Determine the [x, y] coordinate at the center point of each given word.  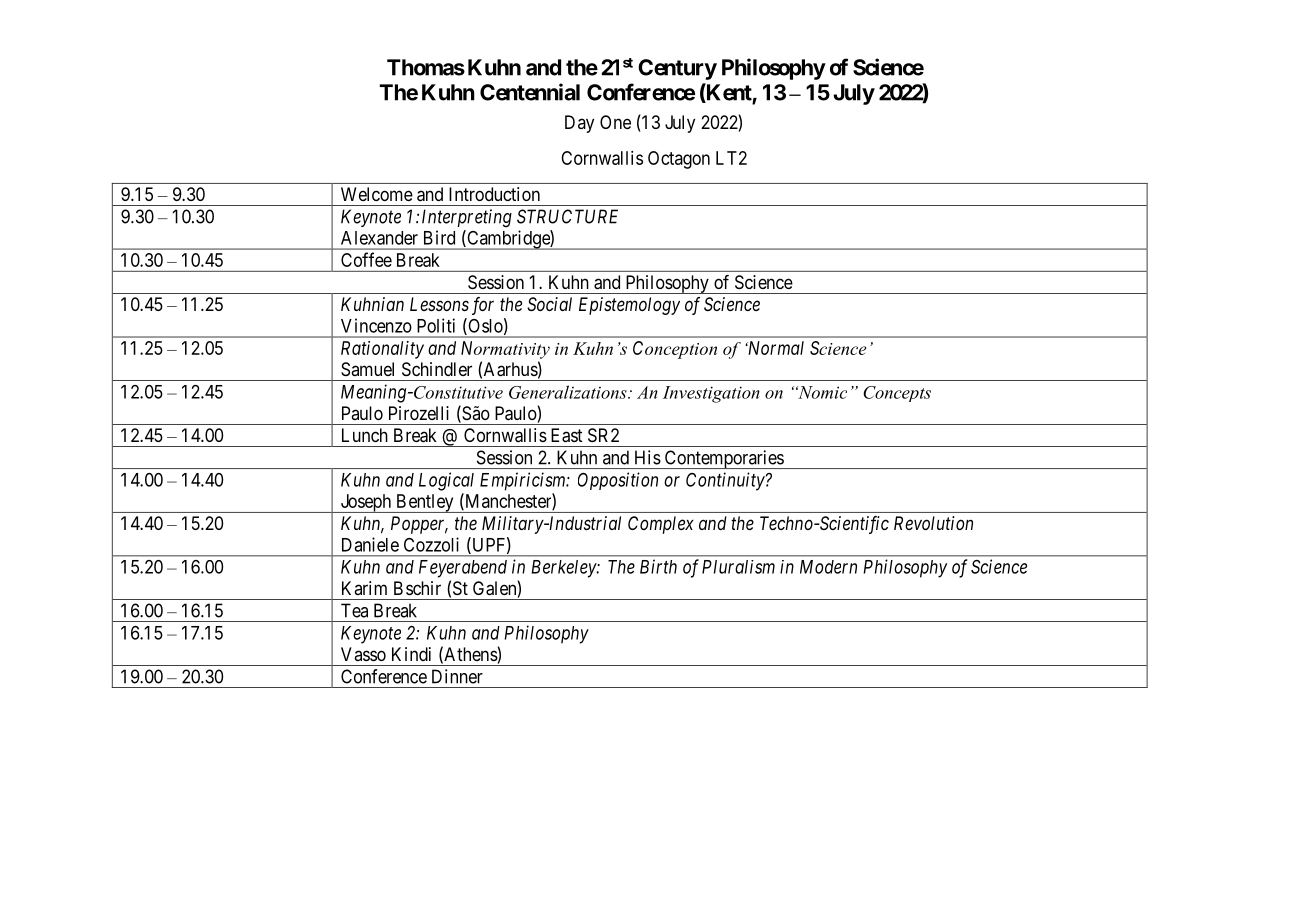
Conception [675, 350]
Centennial [530, 92]
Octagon [679, 160]
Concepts [897, 394]
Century [677, 69]
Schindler [437, 369]
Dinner [457, 676]
